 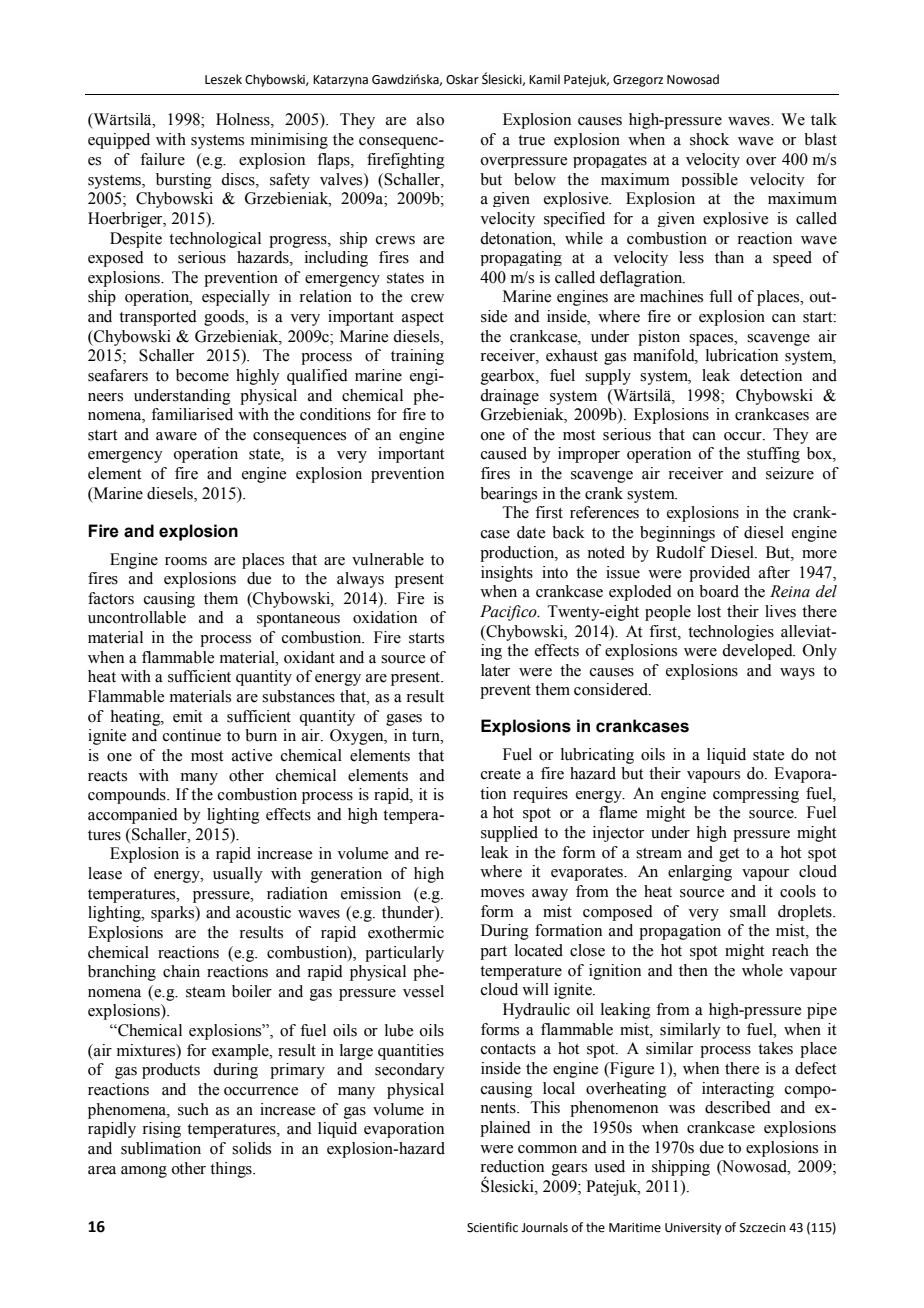 I want to click on supplied, so click(x=509, y=834).
